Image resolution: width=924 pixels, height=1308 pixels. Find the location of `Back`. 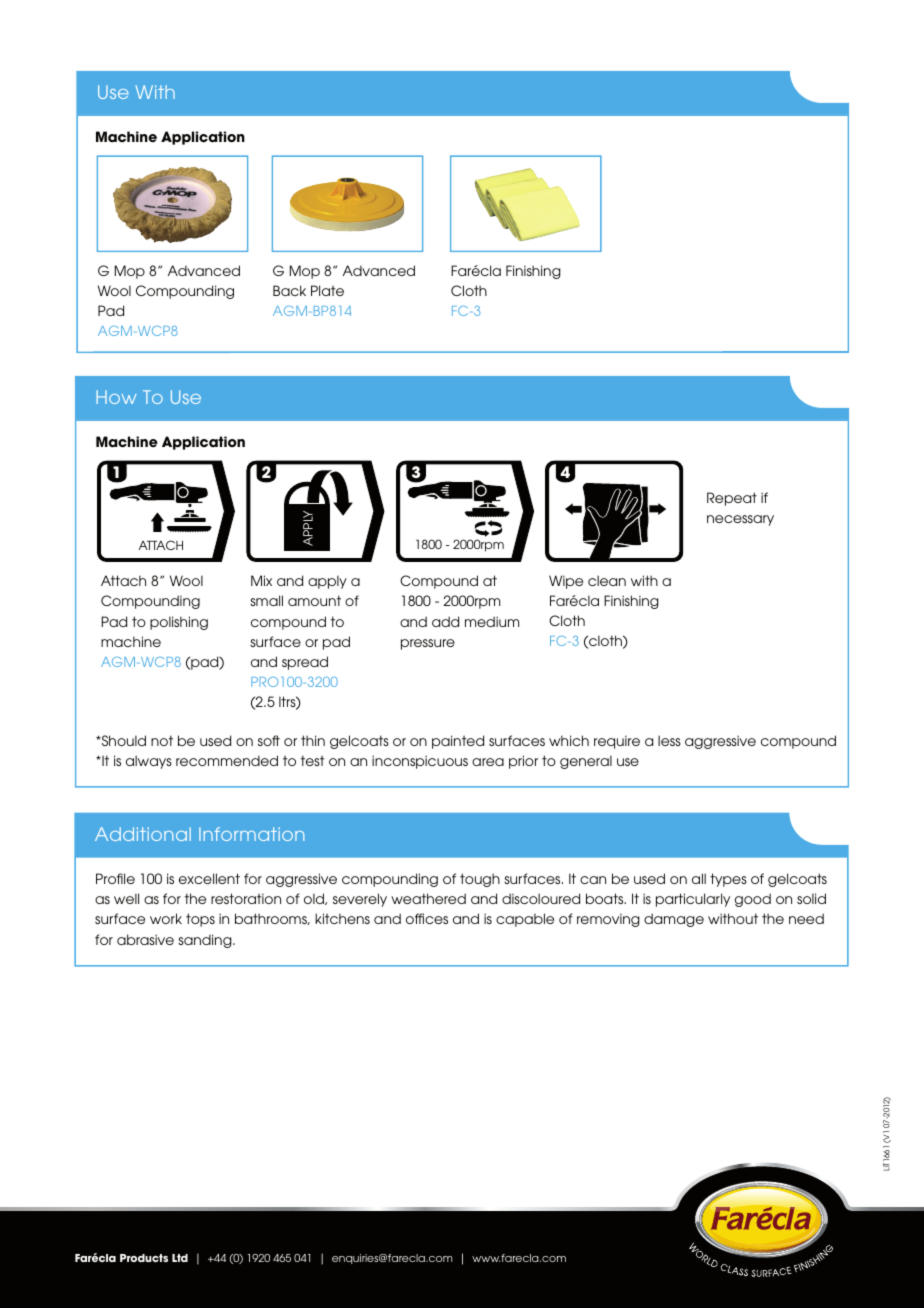

Back is located at coordinates (289, 290).
